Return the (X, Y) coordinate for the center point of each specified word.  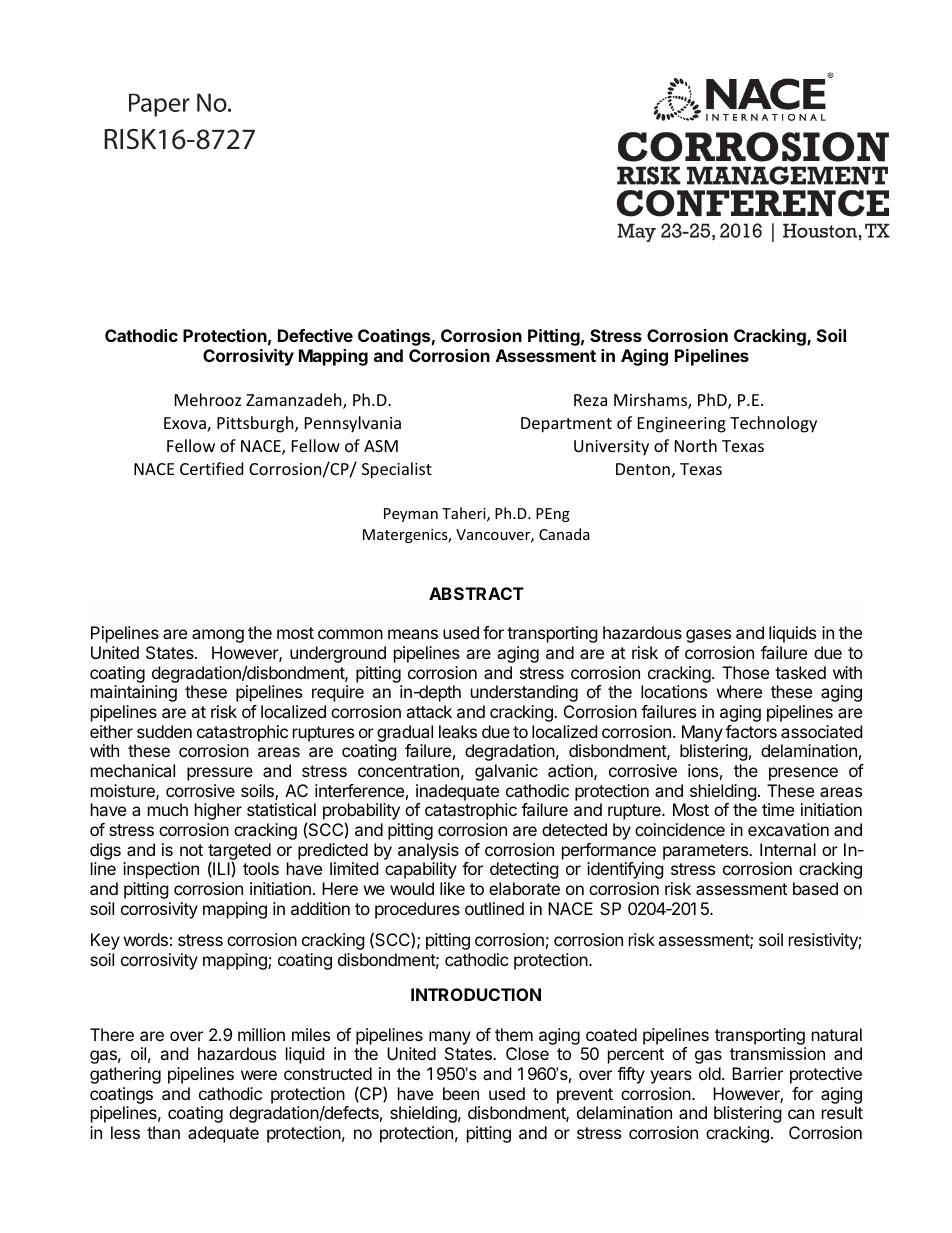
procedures (417, 910)
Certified (211, 468)
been (461, 1093)
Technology (773, 424)
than (163, 1132)
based (815, 888)
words (146, 939)
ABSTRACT (476, 593)
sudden (164, 731)
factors (751, 731)
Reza (590, 400)
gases (708, 636)
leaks (458, 731)
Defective (315, 335)
